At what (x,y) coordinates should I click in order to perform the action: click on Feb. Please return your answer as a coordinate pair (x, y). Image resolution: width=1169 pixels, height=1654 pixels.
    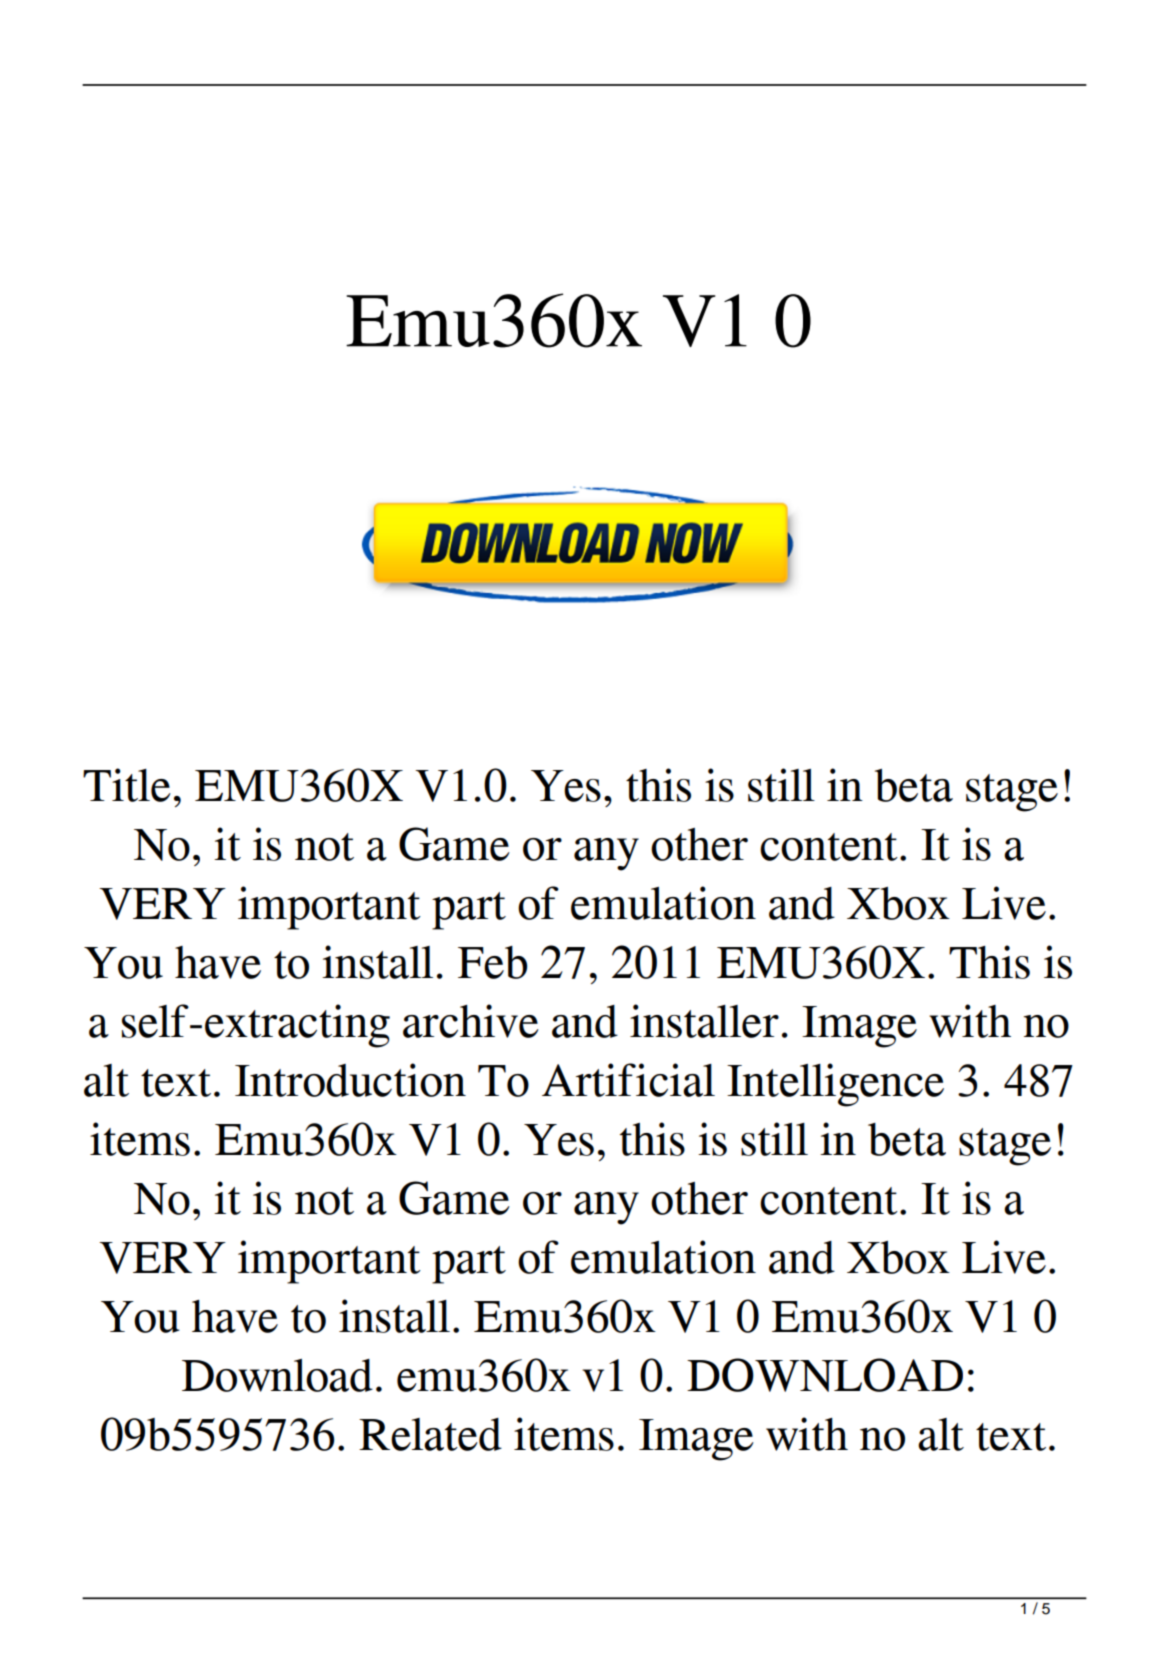
    Looking at the image, I should click on (492, 962).
